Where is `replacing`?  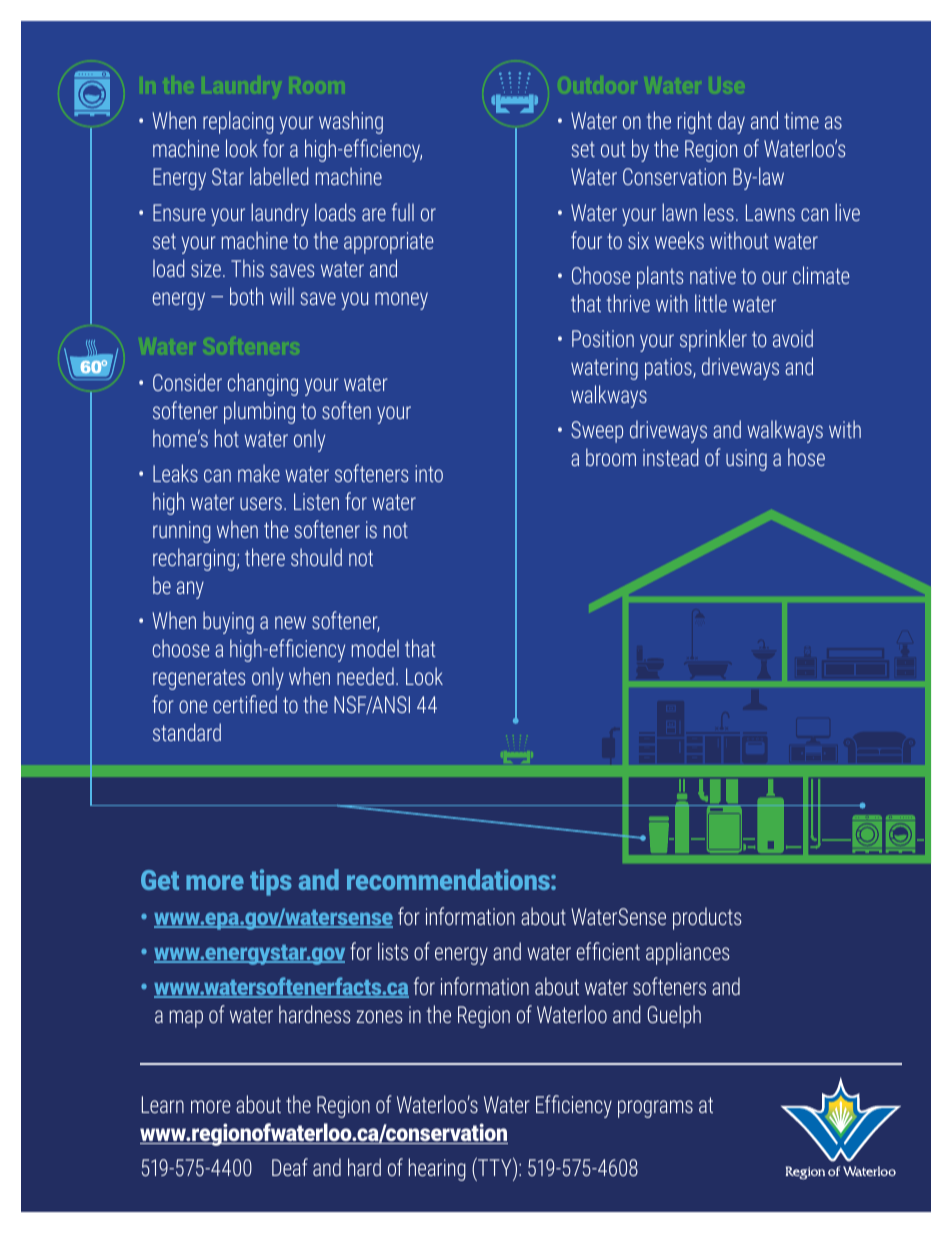 replacing is located at coordinates (238, 122).
